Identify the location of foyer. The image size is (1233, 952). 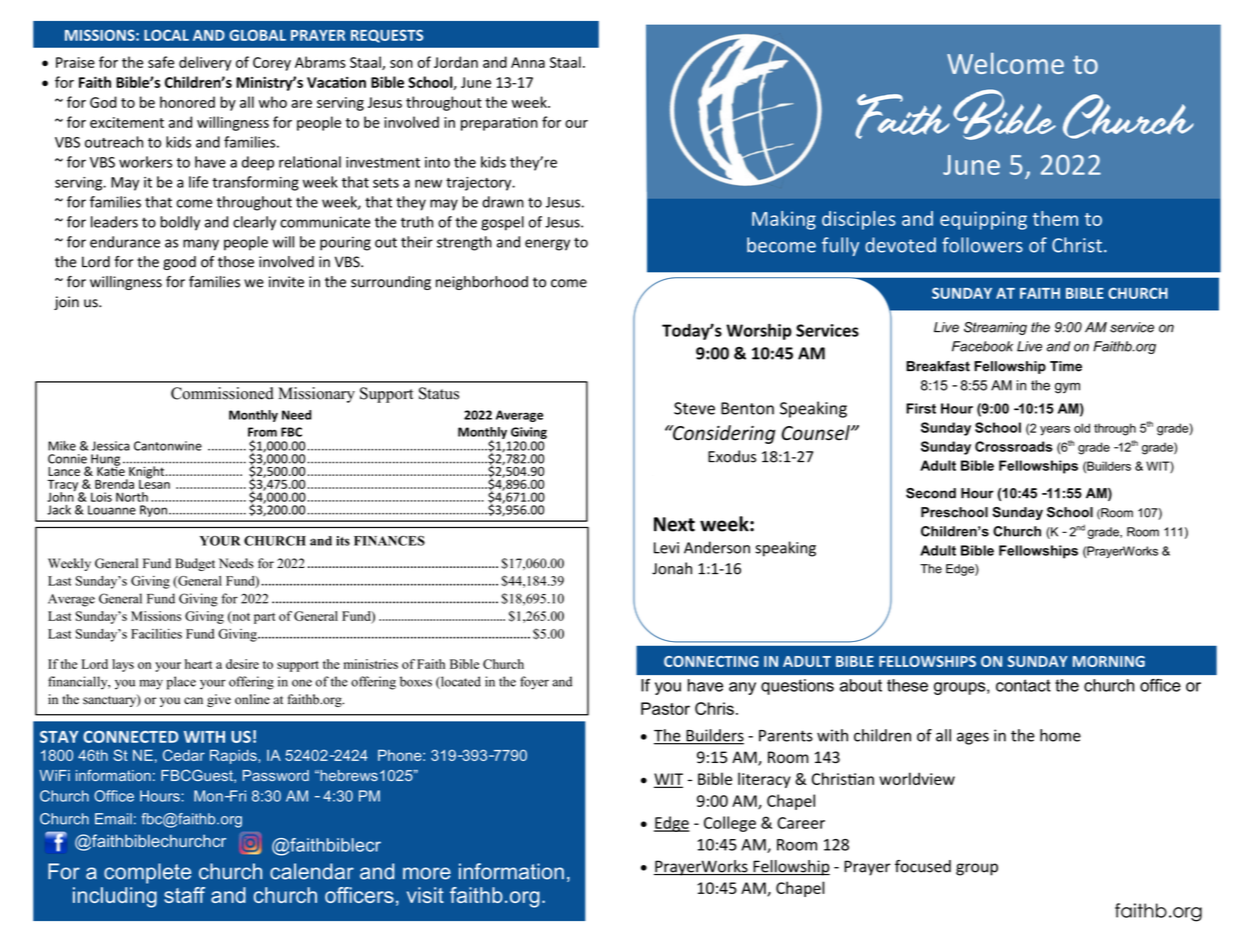
(534, 683).
